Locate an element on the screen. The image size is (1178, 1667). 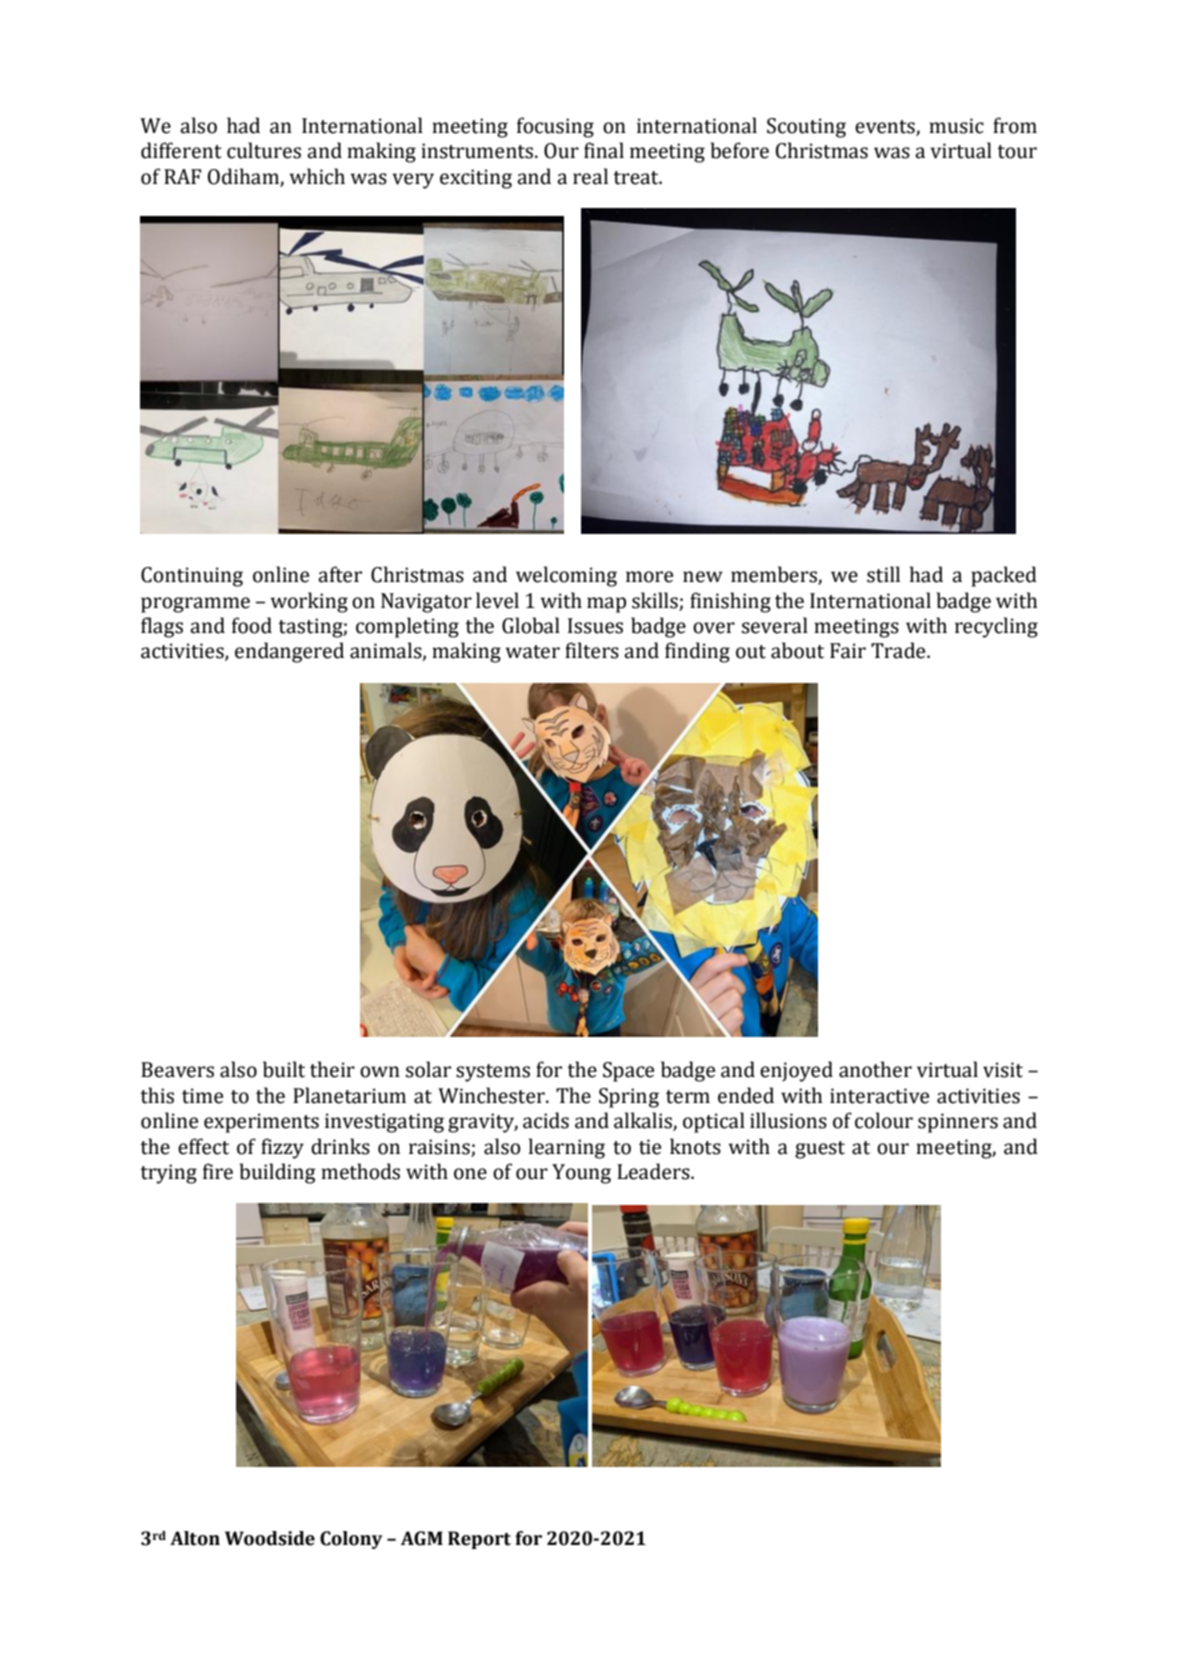
Young is located at coordinates (581, 1174).
